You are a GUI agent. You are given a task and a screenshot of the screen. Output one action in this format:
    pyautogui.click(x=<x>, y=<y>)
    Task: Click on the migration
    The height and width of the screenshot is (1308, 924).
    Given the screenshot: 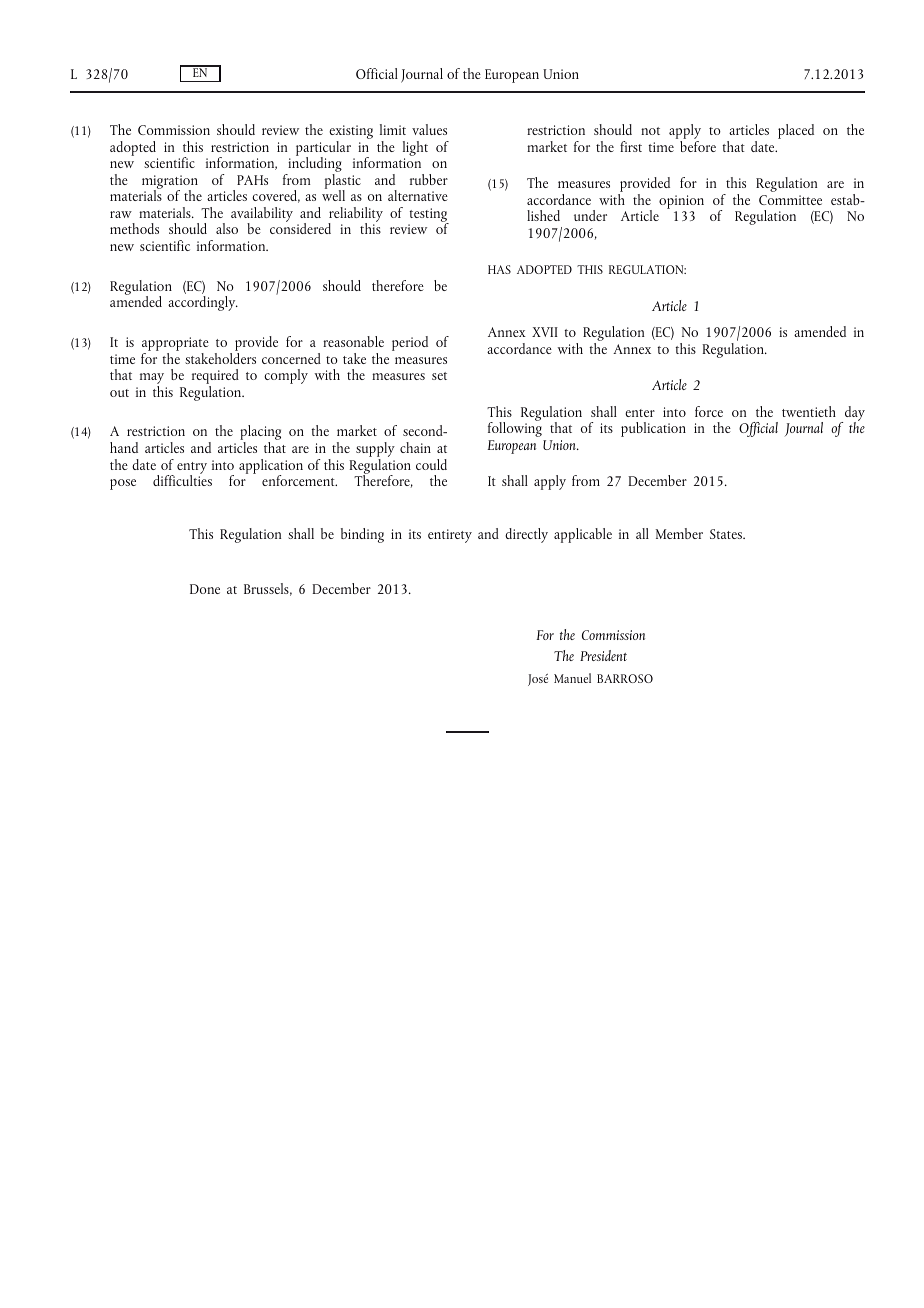 What is the action you would take?
    pyautogui.click(x=170, y=183)
